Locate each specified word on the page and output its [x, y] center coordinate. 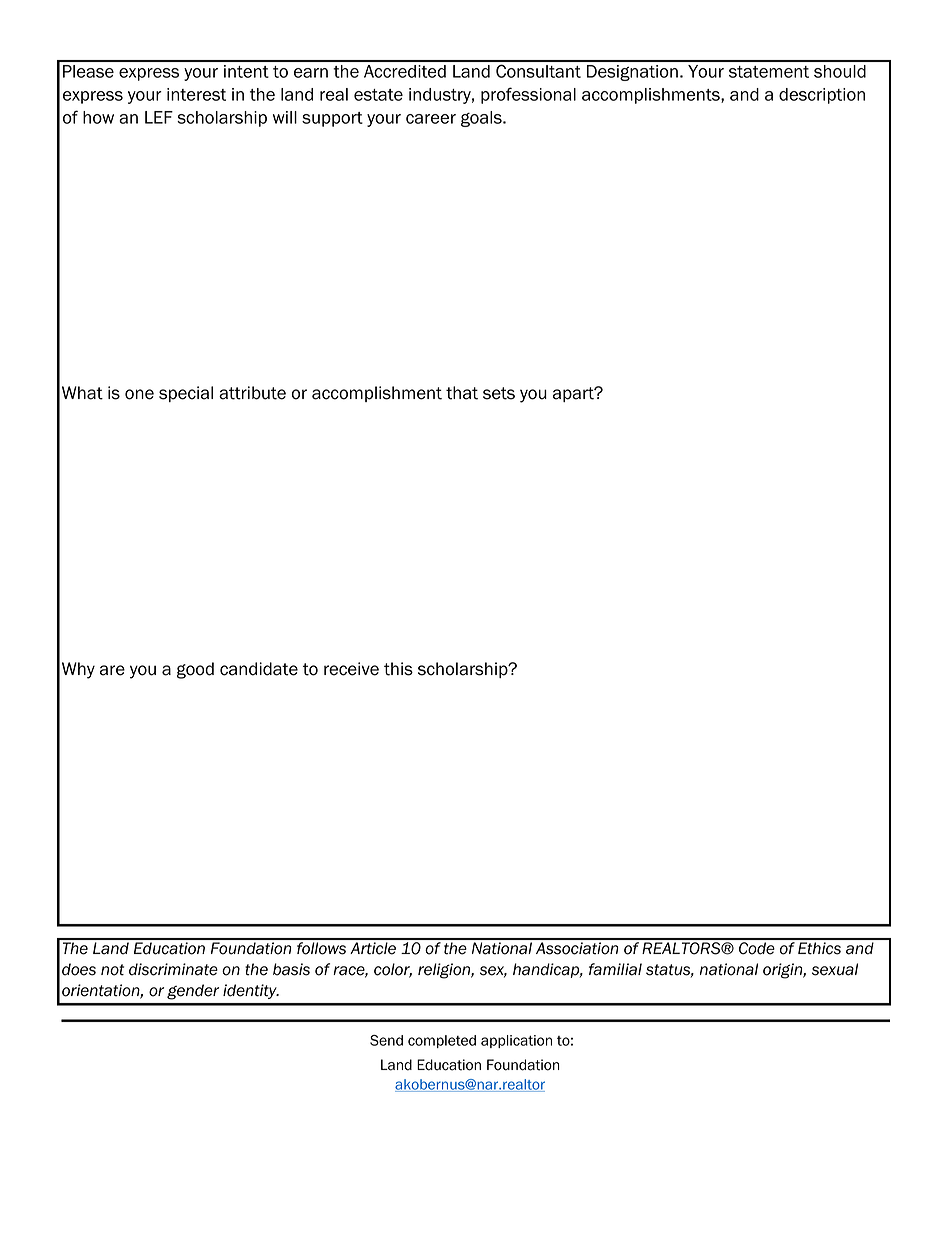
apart [574, 394]
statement [769, 72]
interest [196, 94]
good [195, 670]
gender [193, 992]
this [398, 669]
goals [482, 119]
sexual [835, 969]
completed [442, 1041]
